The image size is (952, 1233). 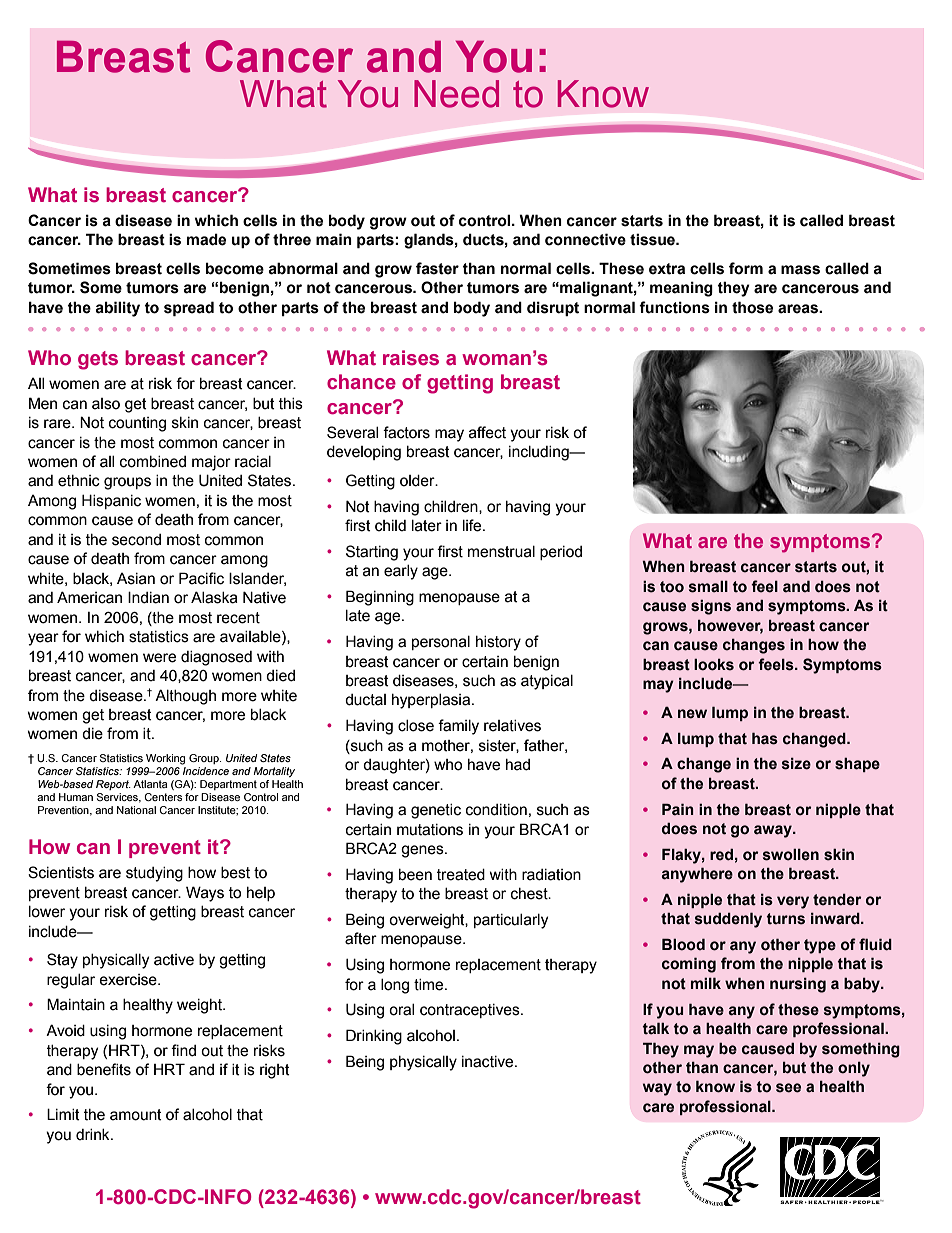 I want to click on had, so click(x=518, y=765).
